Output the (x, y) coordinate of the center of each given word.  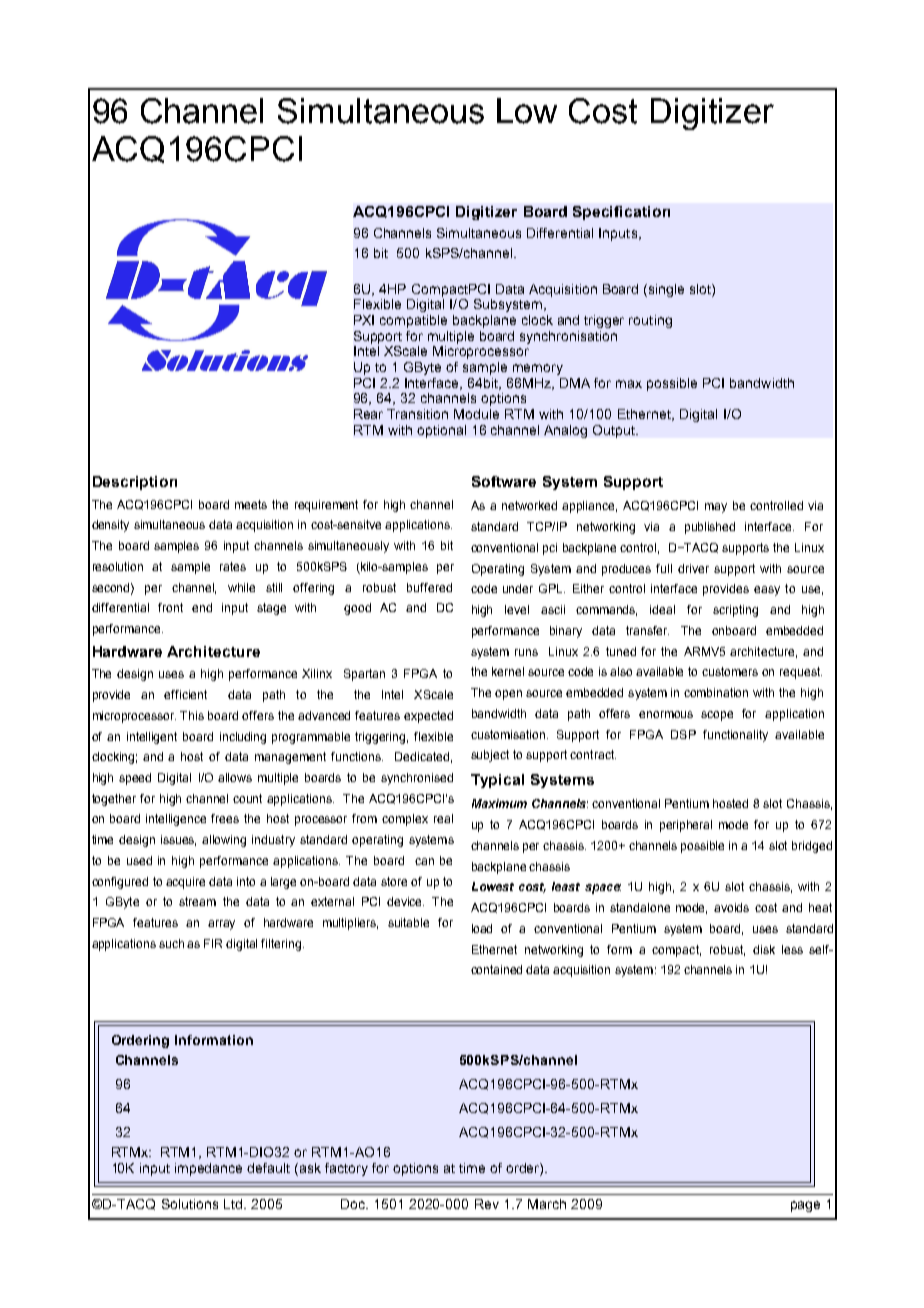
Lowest (493, 886)
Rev (487, 1204)
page (805, 1206)
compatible (413, 321)
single (665, 290)
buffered (429, 587)
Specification (621, 213)
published (710, 528)
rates (233, 566)
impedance (208, 1169)
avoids (731, 907)
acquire (185, 883)
